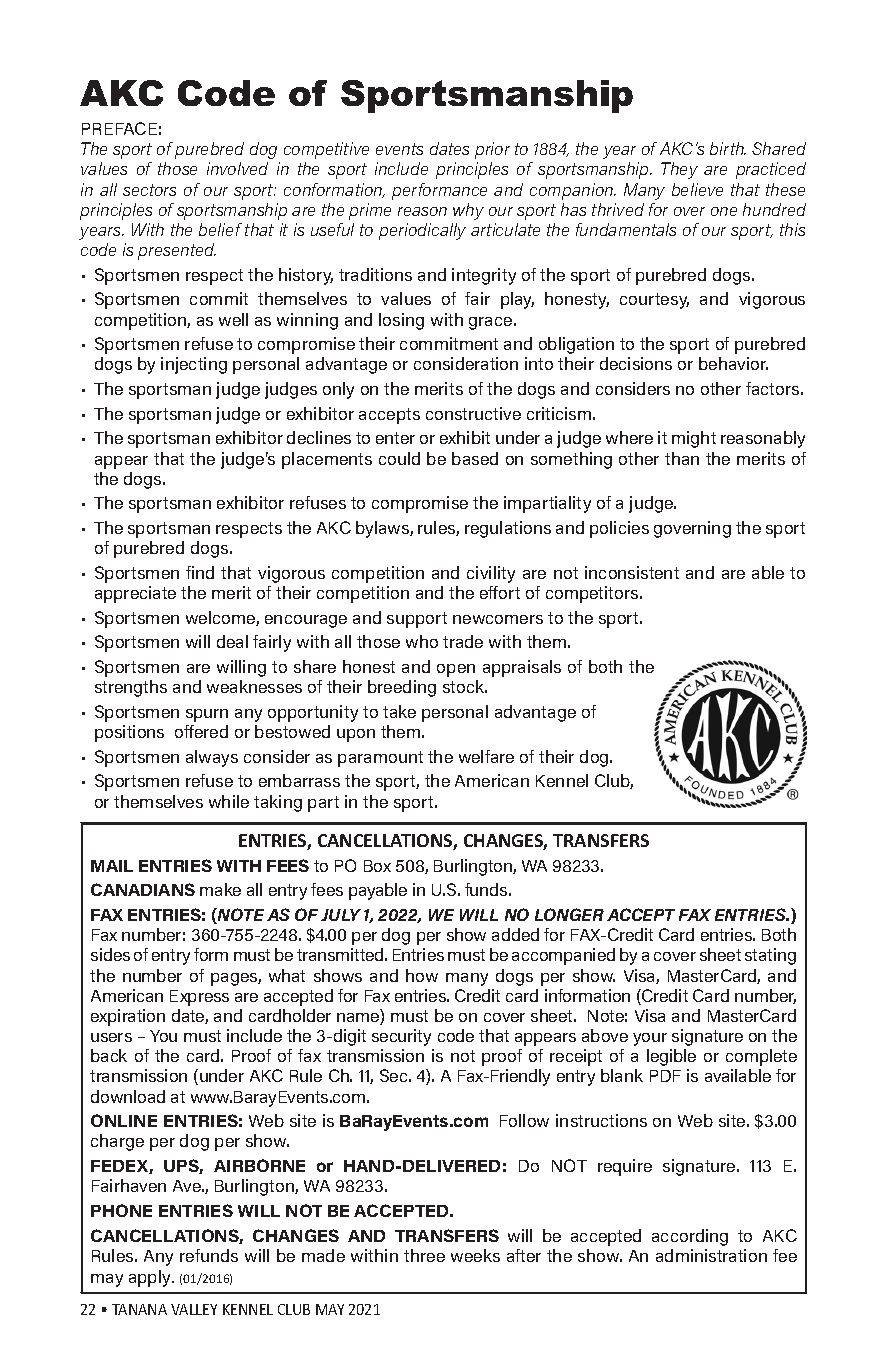  What do you see at coordinates (473, 413) in the screenshot?
I see `constructive` at bounding box center [473, 413].
